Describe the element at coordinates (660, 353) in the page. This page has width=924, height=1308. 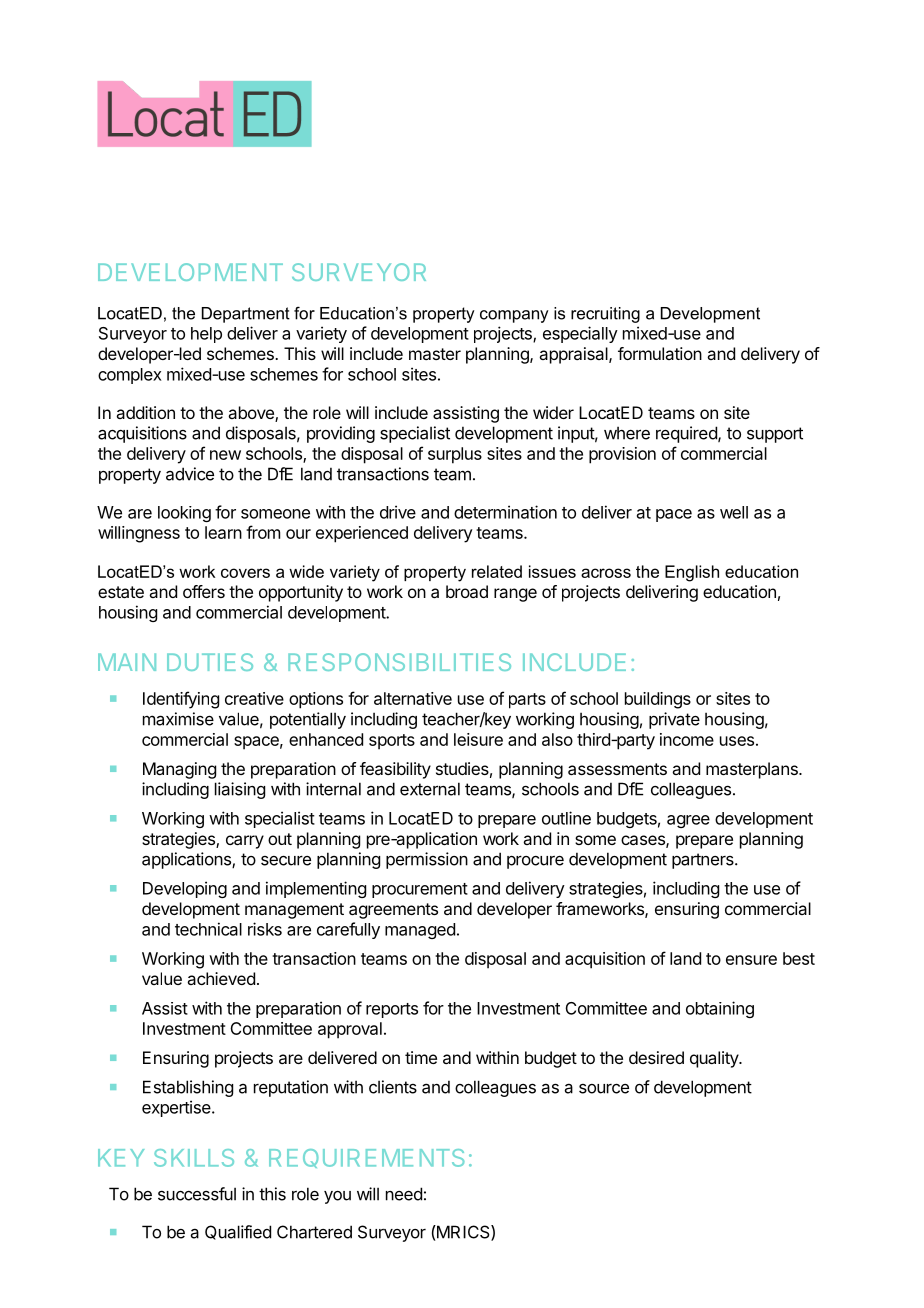
I see `formulation` at that location.
